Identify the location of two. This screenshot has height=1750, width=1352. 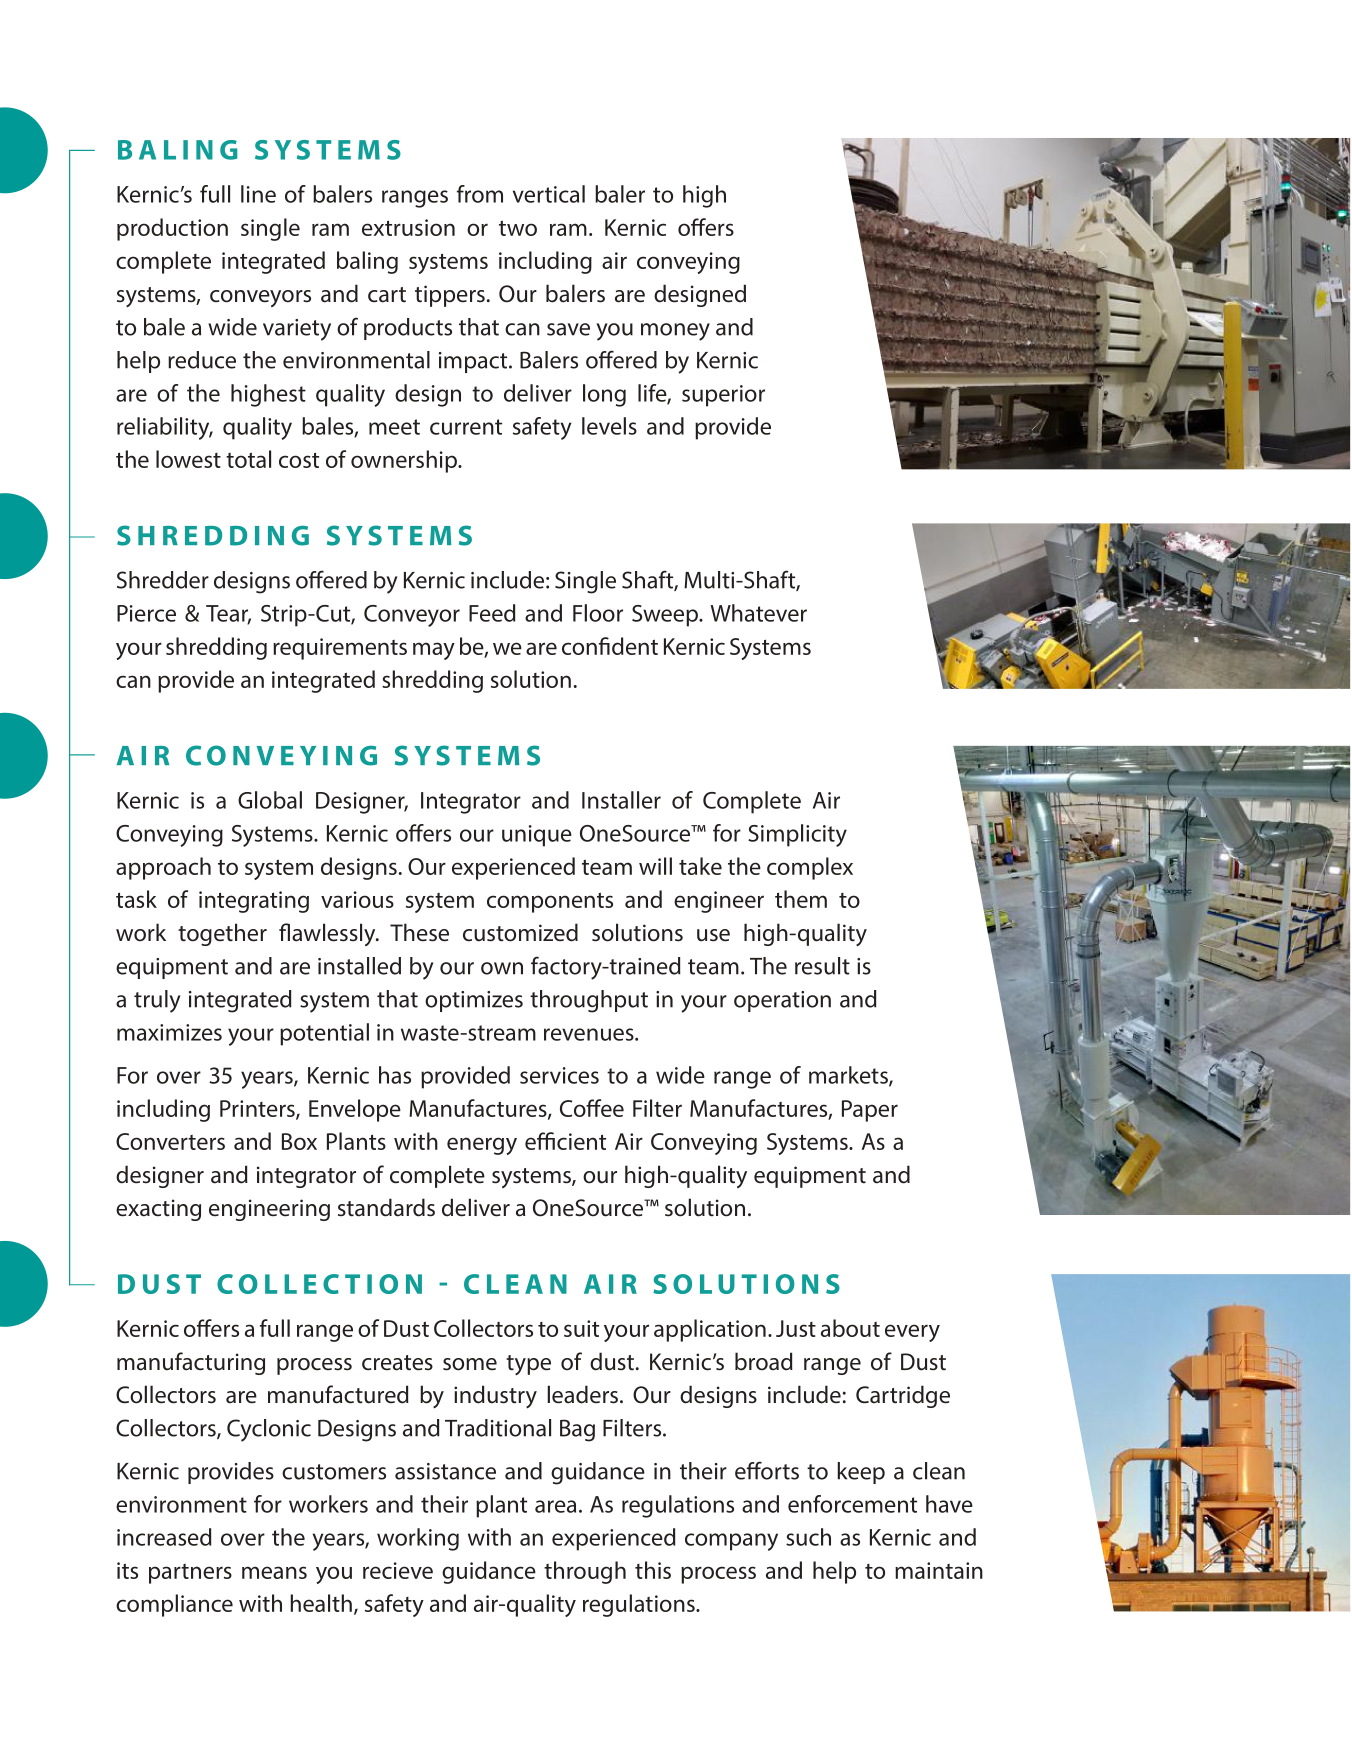
(518, 228).
